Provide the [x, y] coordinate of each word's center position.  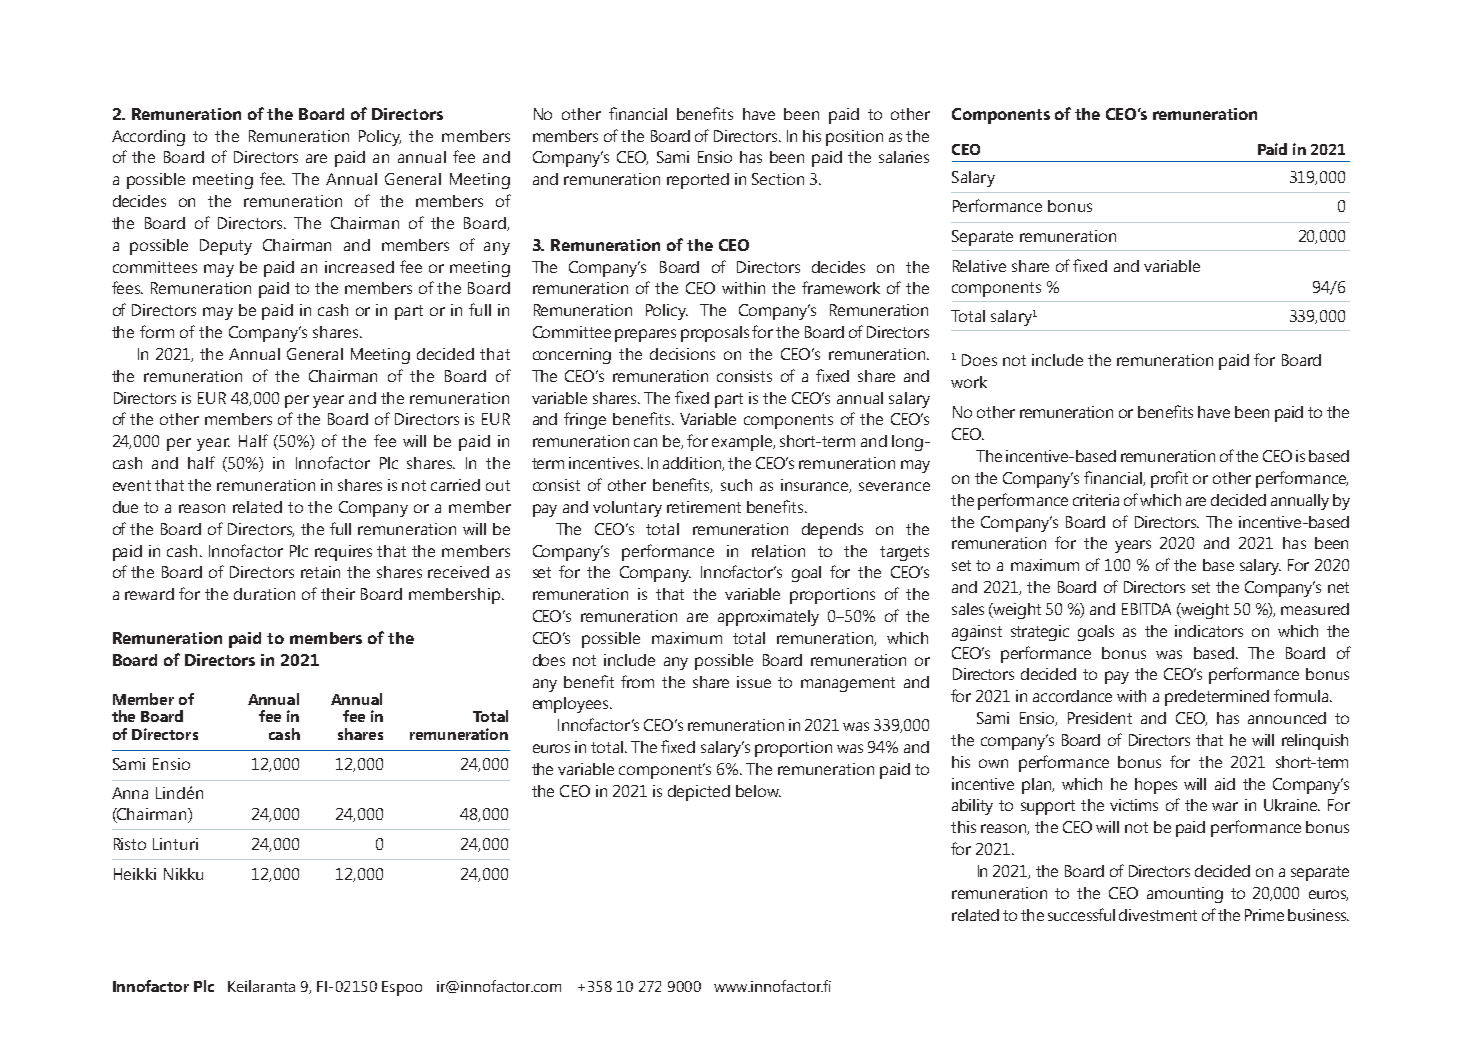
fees [127, 287]
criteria [1096, 500]
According [148, 138]
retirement [704, 507]
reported [698, 181]
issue [754, 682]
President [1100, 718]
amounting [1185, 895]
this [963, 827]
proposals [715, 334]
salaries [904, 157]
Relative [979, 266]
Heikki [135, 874]
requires [343, 553]
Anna [130, 793]
